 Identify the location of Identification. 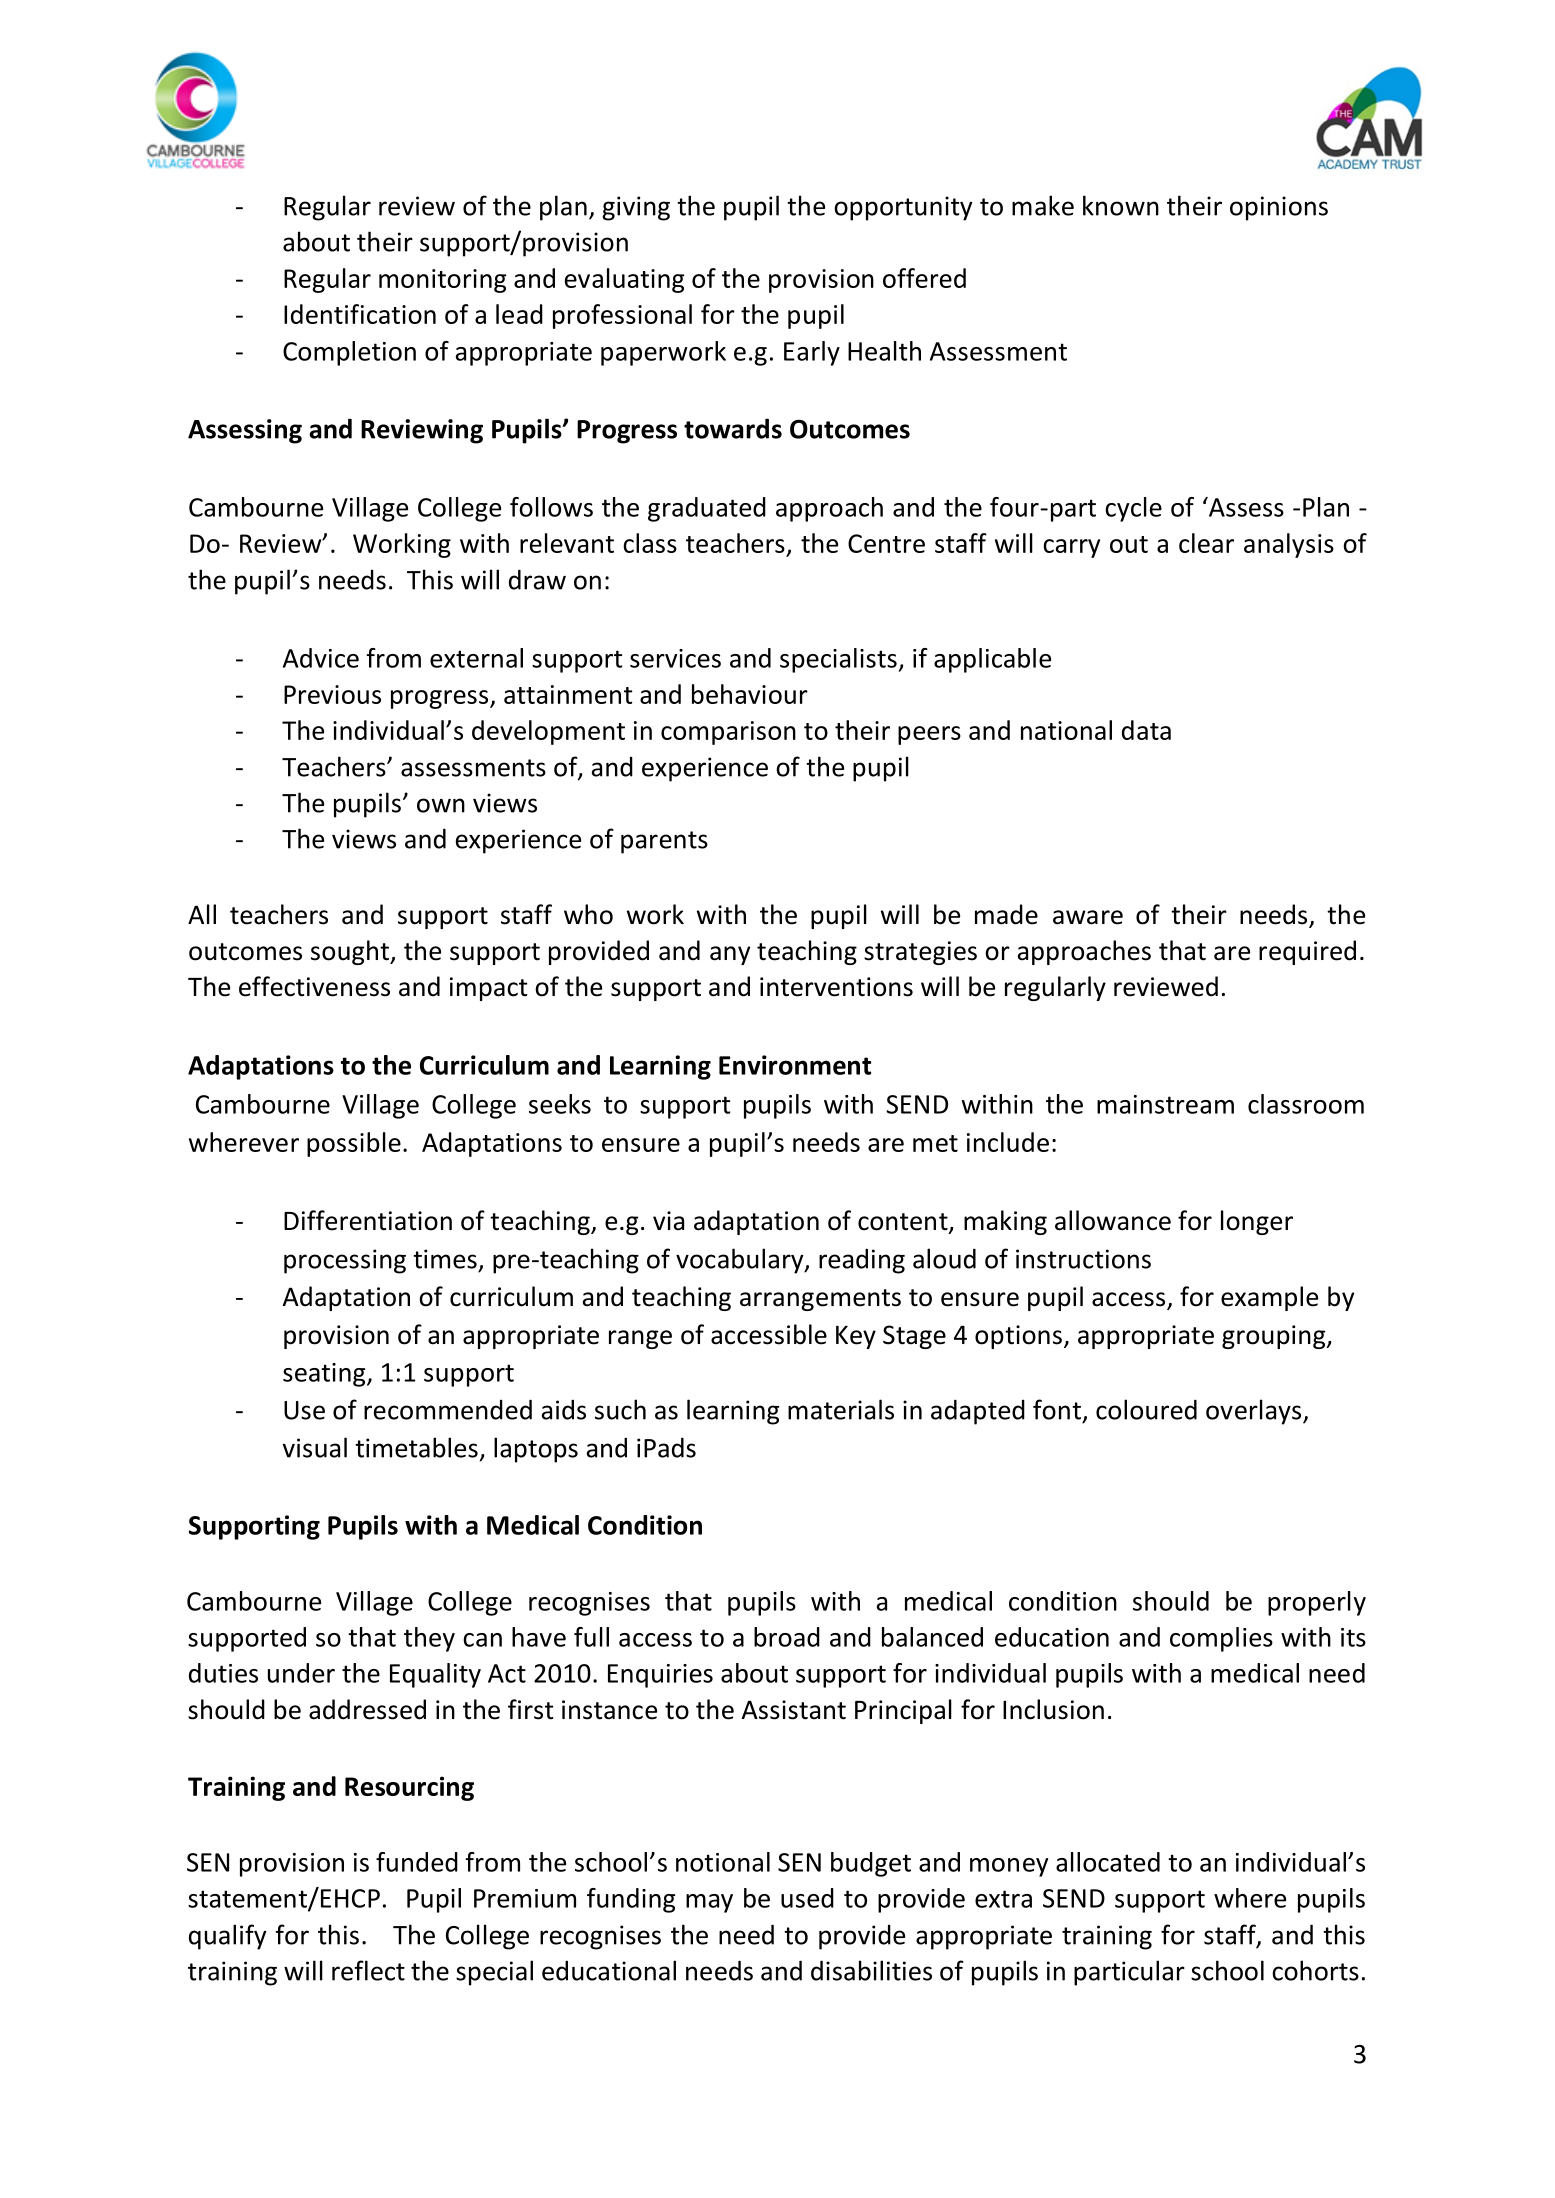
(360, 314).
